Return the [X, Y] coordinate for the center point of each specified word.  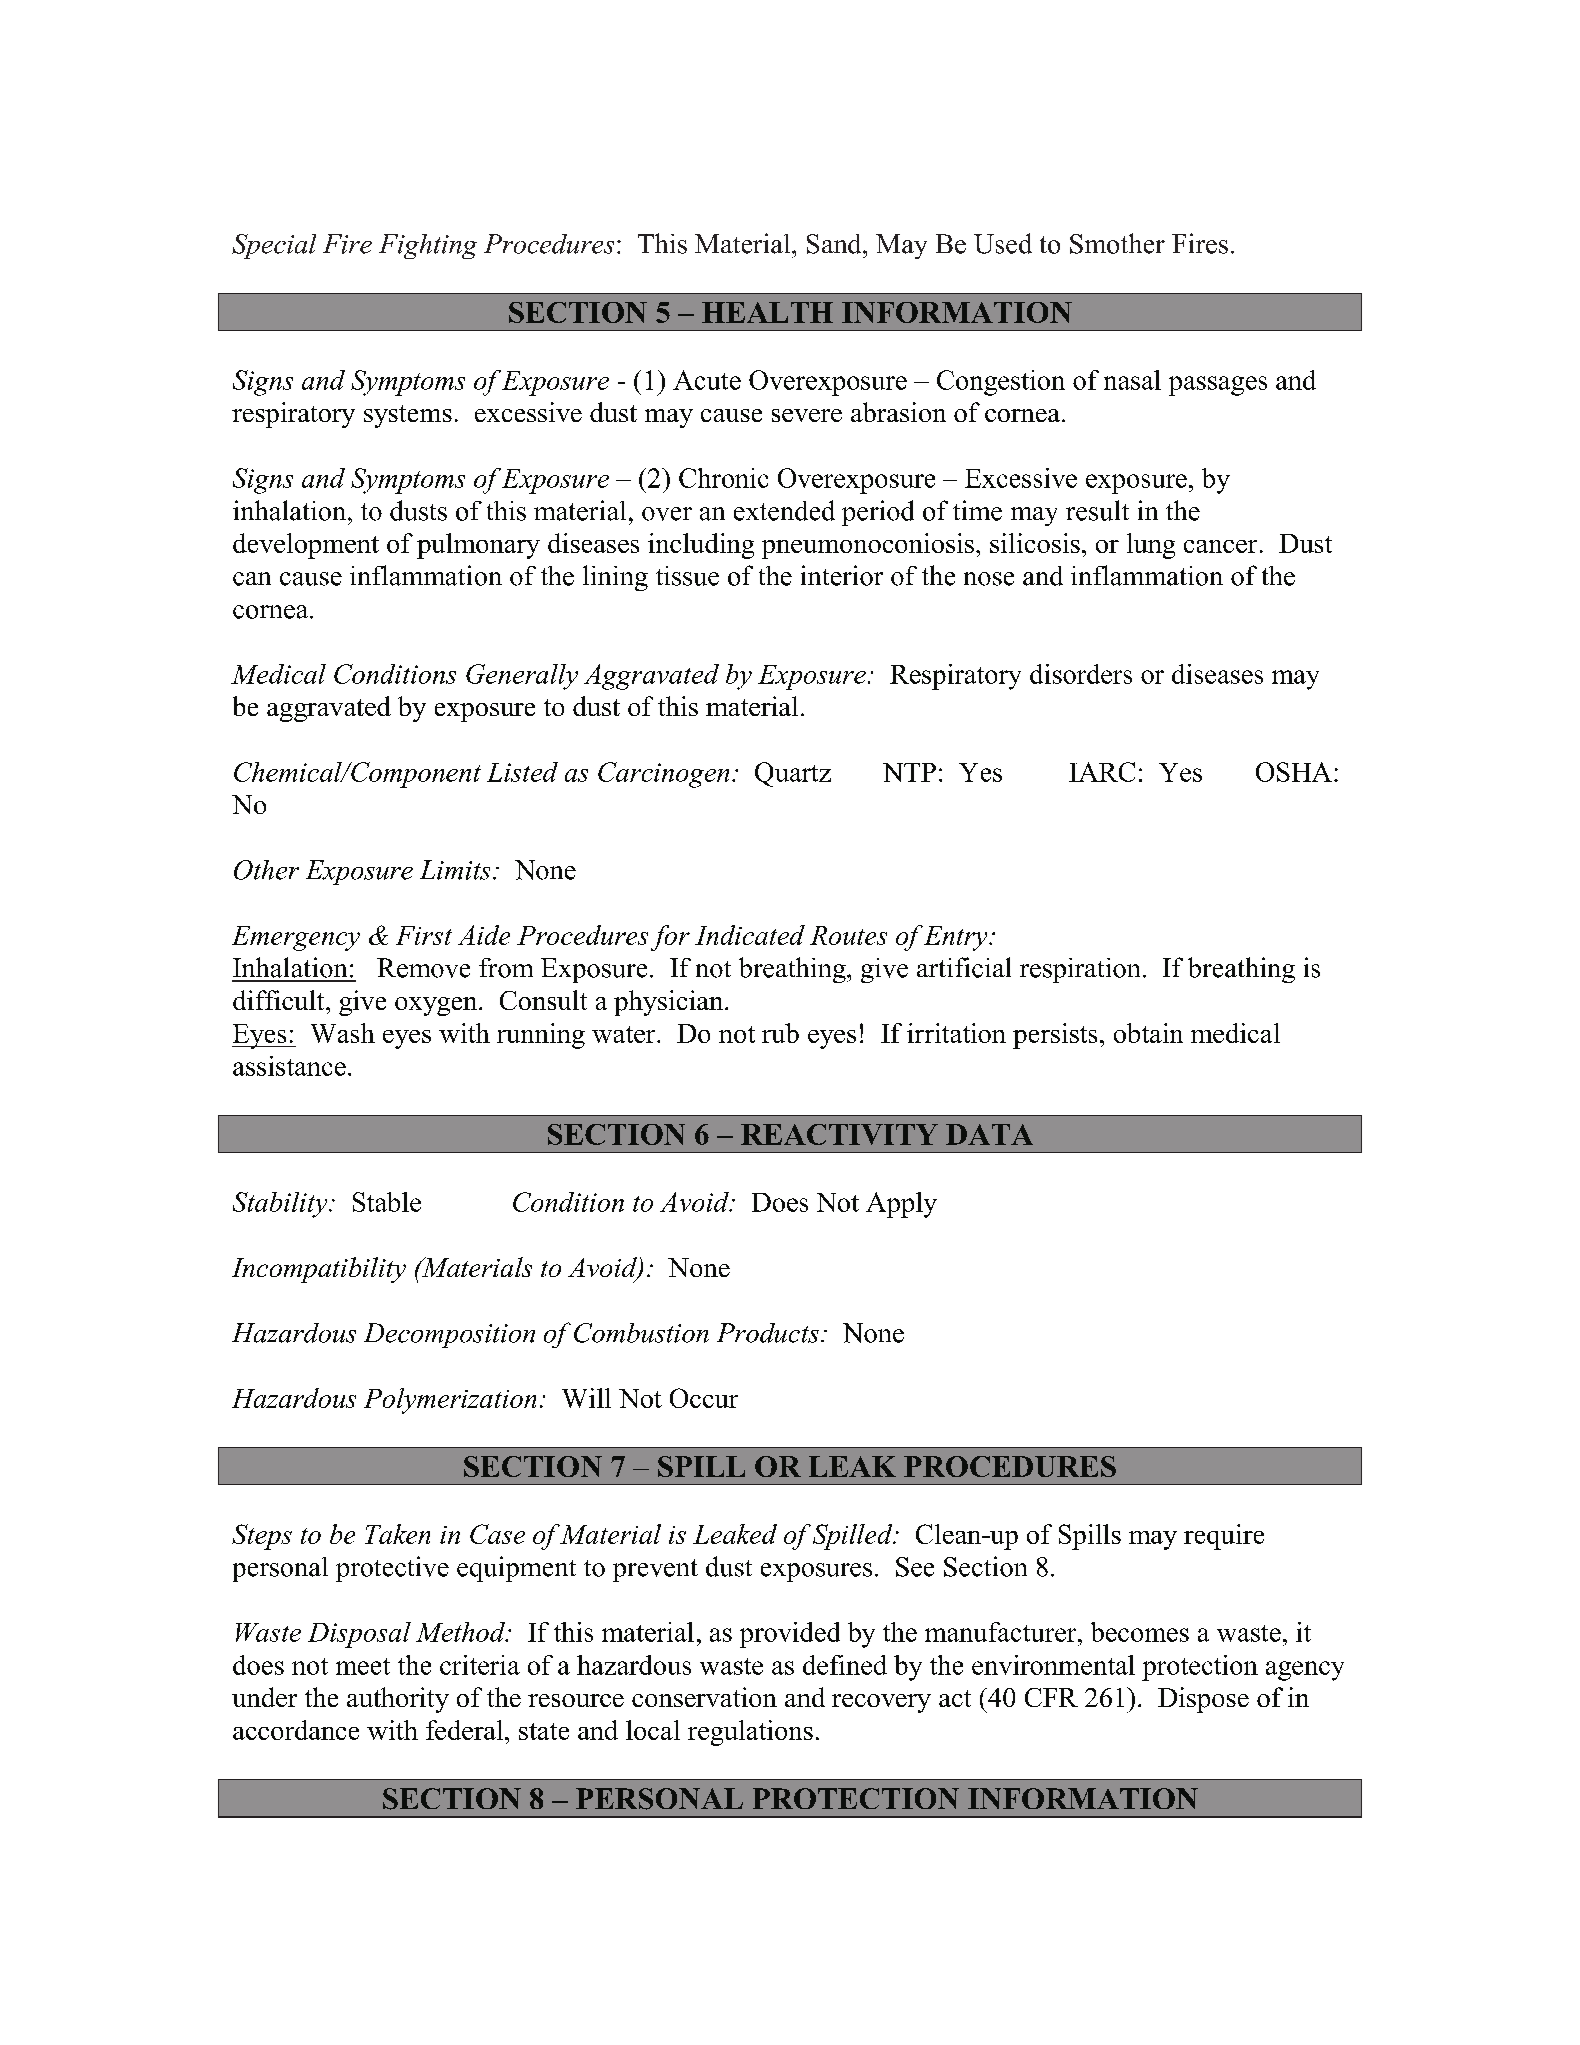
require [1224, 1537]
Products [768, 1333]
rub [780, 1033]
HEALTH [767, 312]
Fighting [428, 246]
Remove [423, 968]
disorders [1081, 674]
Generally [522, 677]
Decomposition [449, 1335]
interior [842, 575]
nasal [1132, 380]
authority [398, 1700]
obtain [1148, 1033]
